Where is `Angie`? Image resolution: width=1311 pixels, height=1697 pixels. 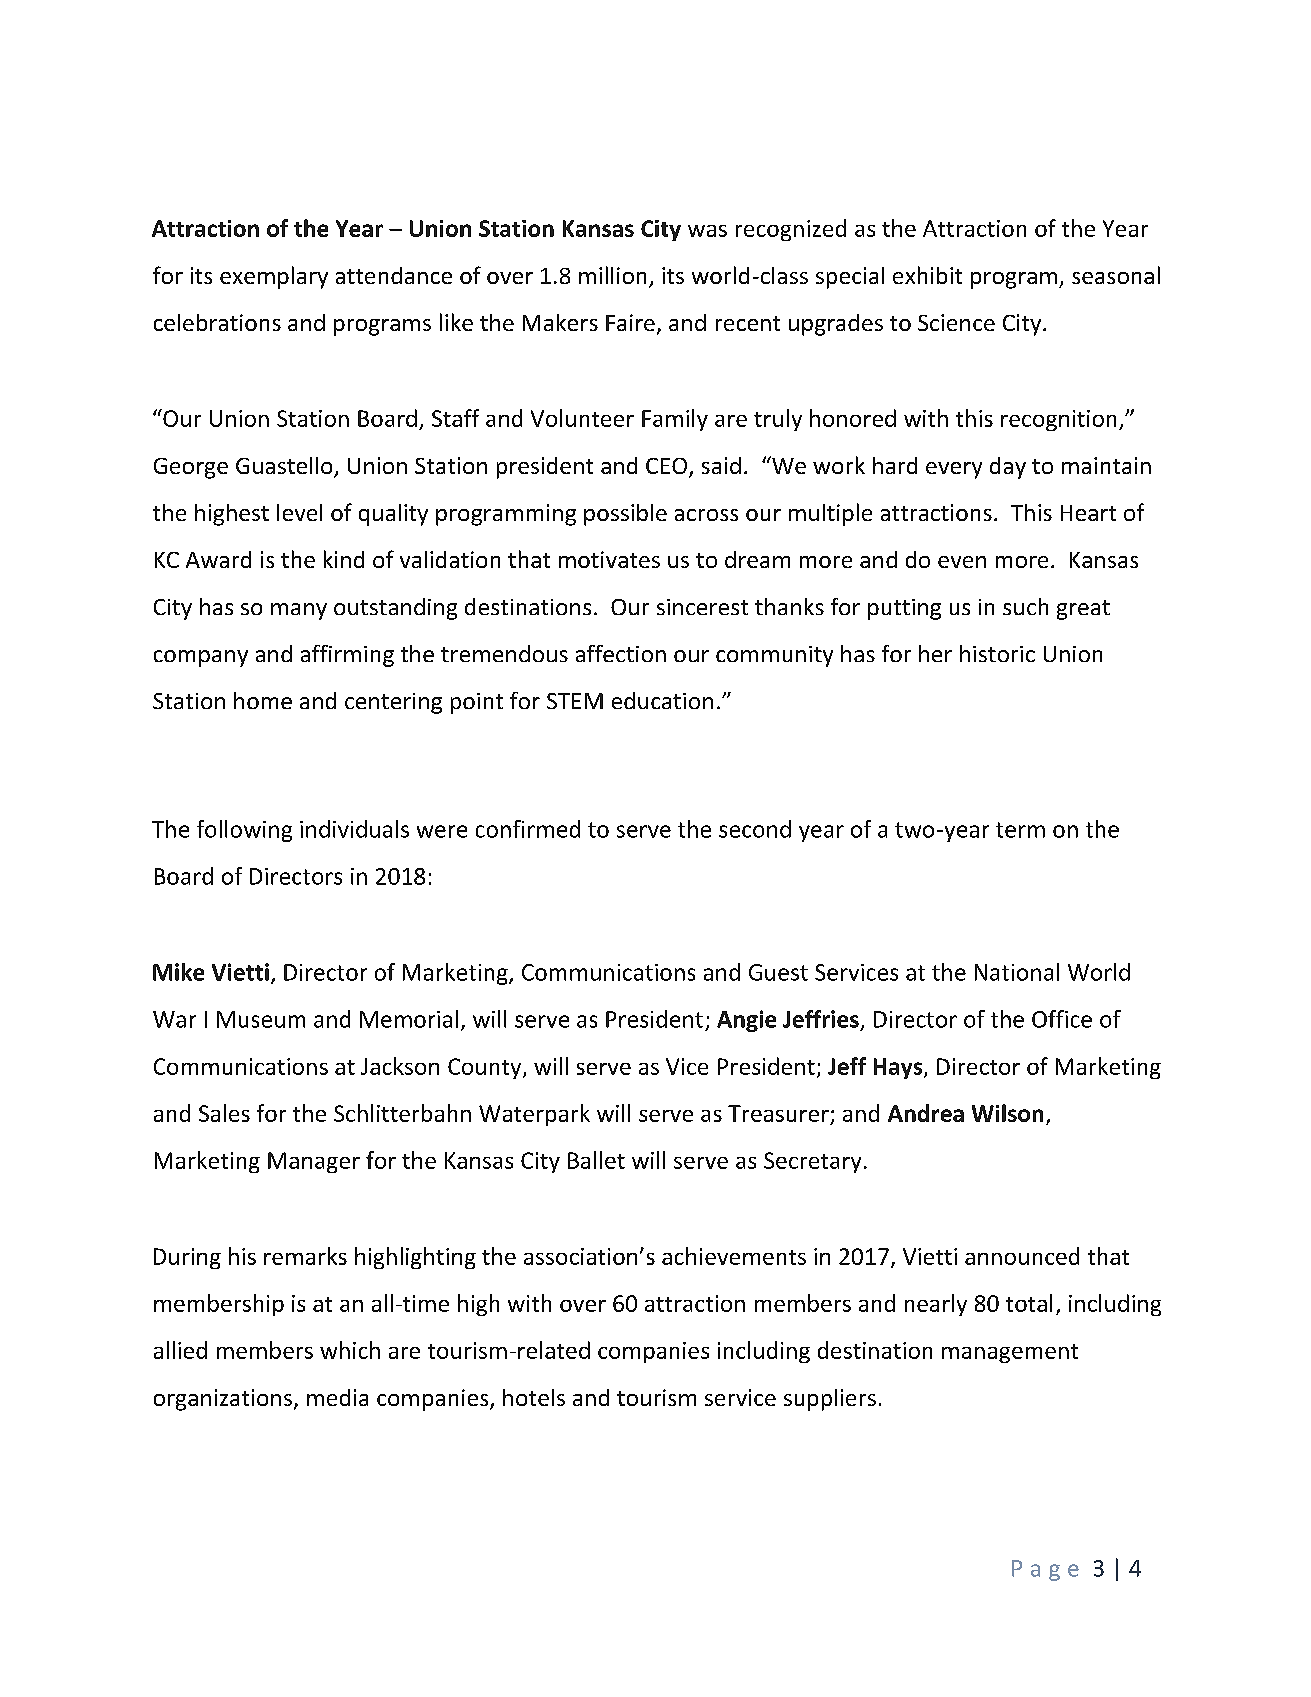 Angie is located at coordinates (746, 1021).
